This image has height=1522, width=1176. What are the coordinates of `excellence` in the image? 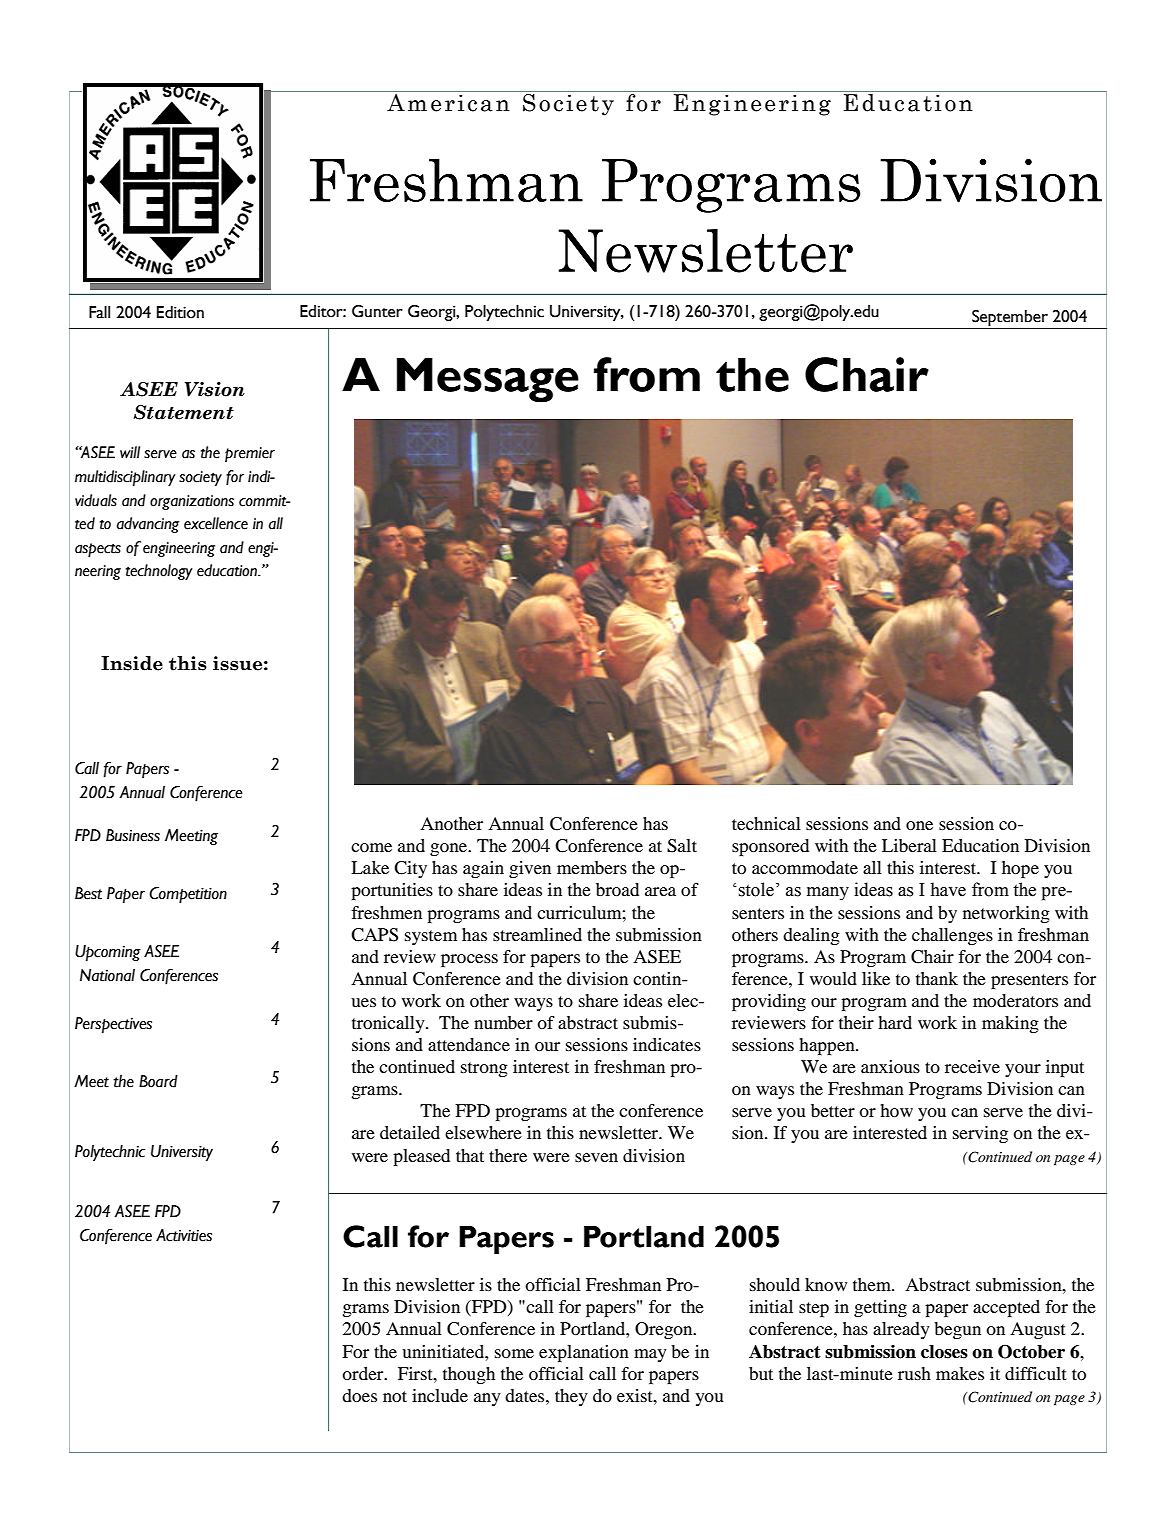 It's located at (216, 523).
